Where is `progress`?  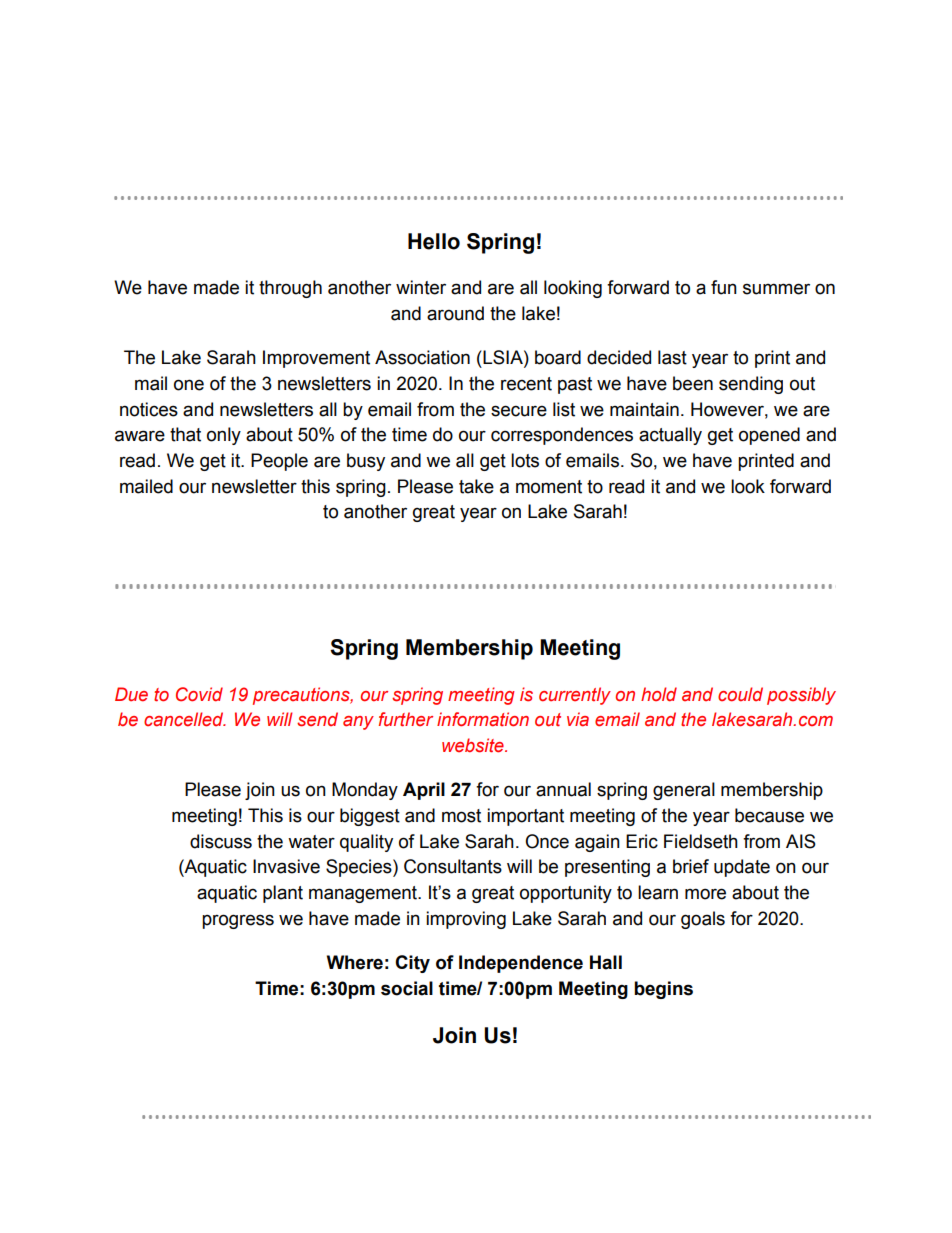 progress is located at coordinates (238, 921).
